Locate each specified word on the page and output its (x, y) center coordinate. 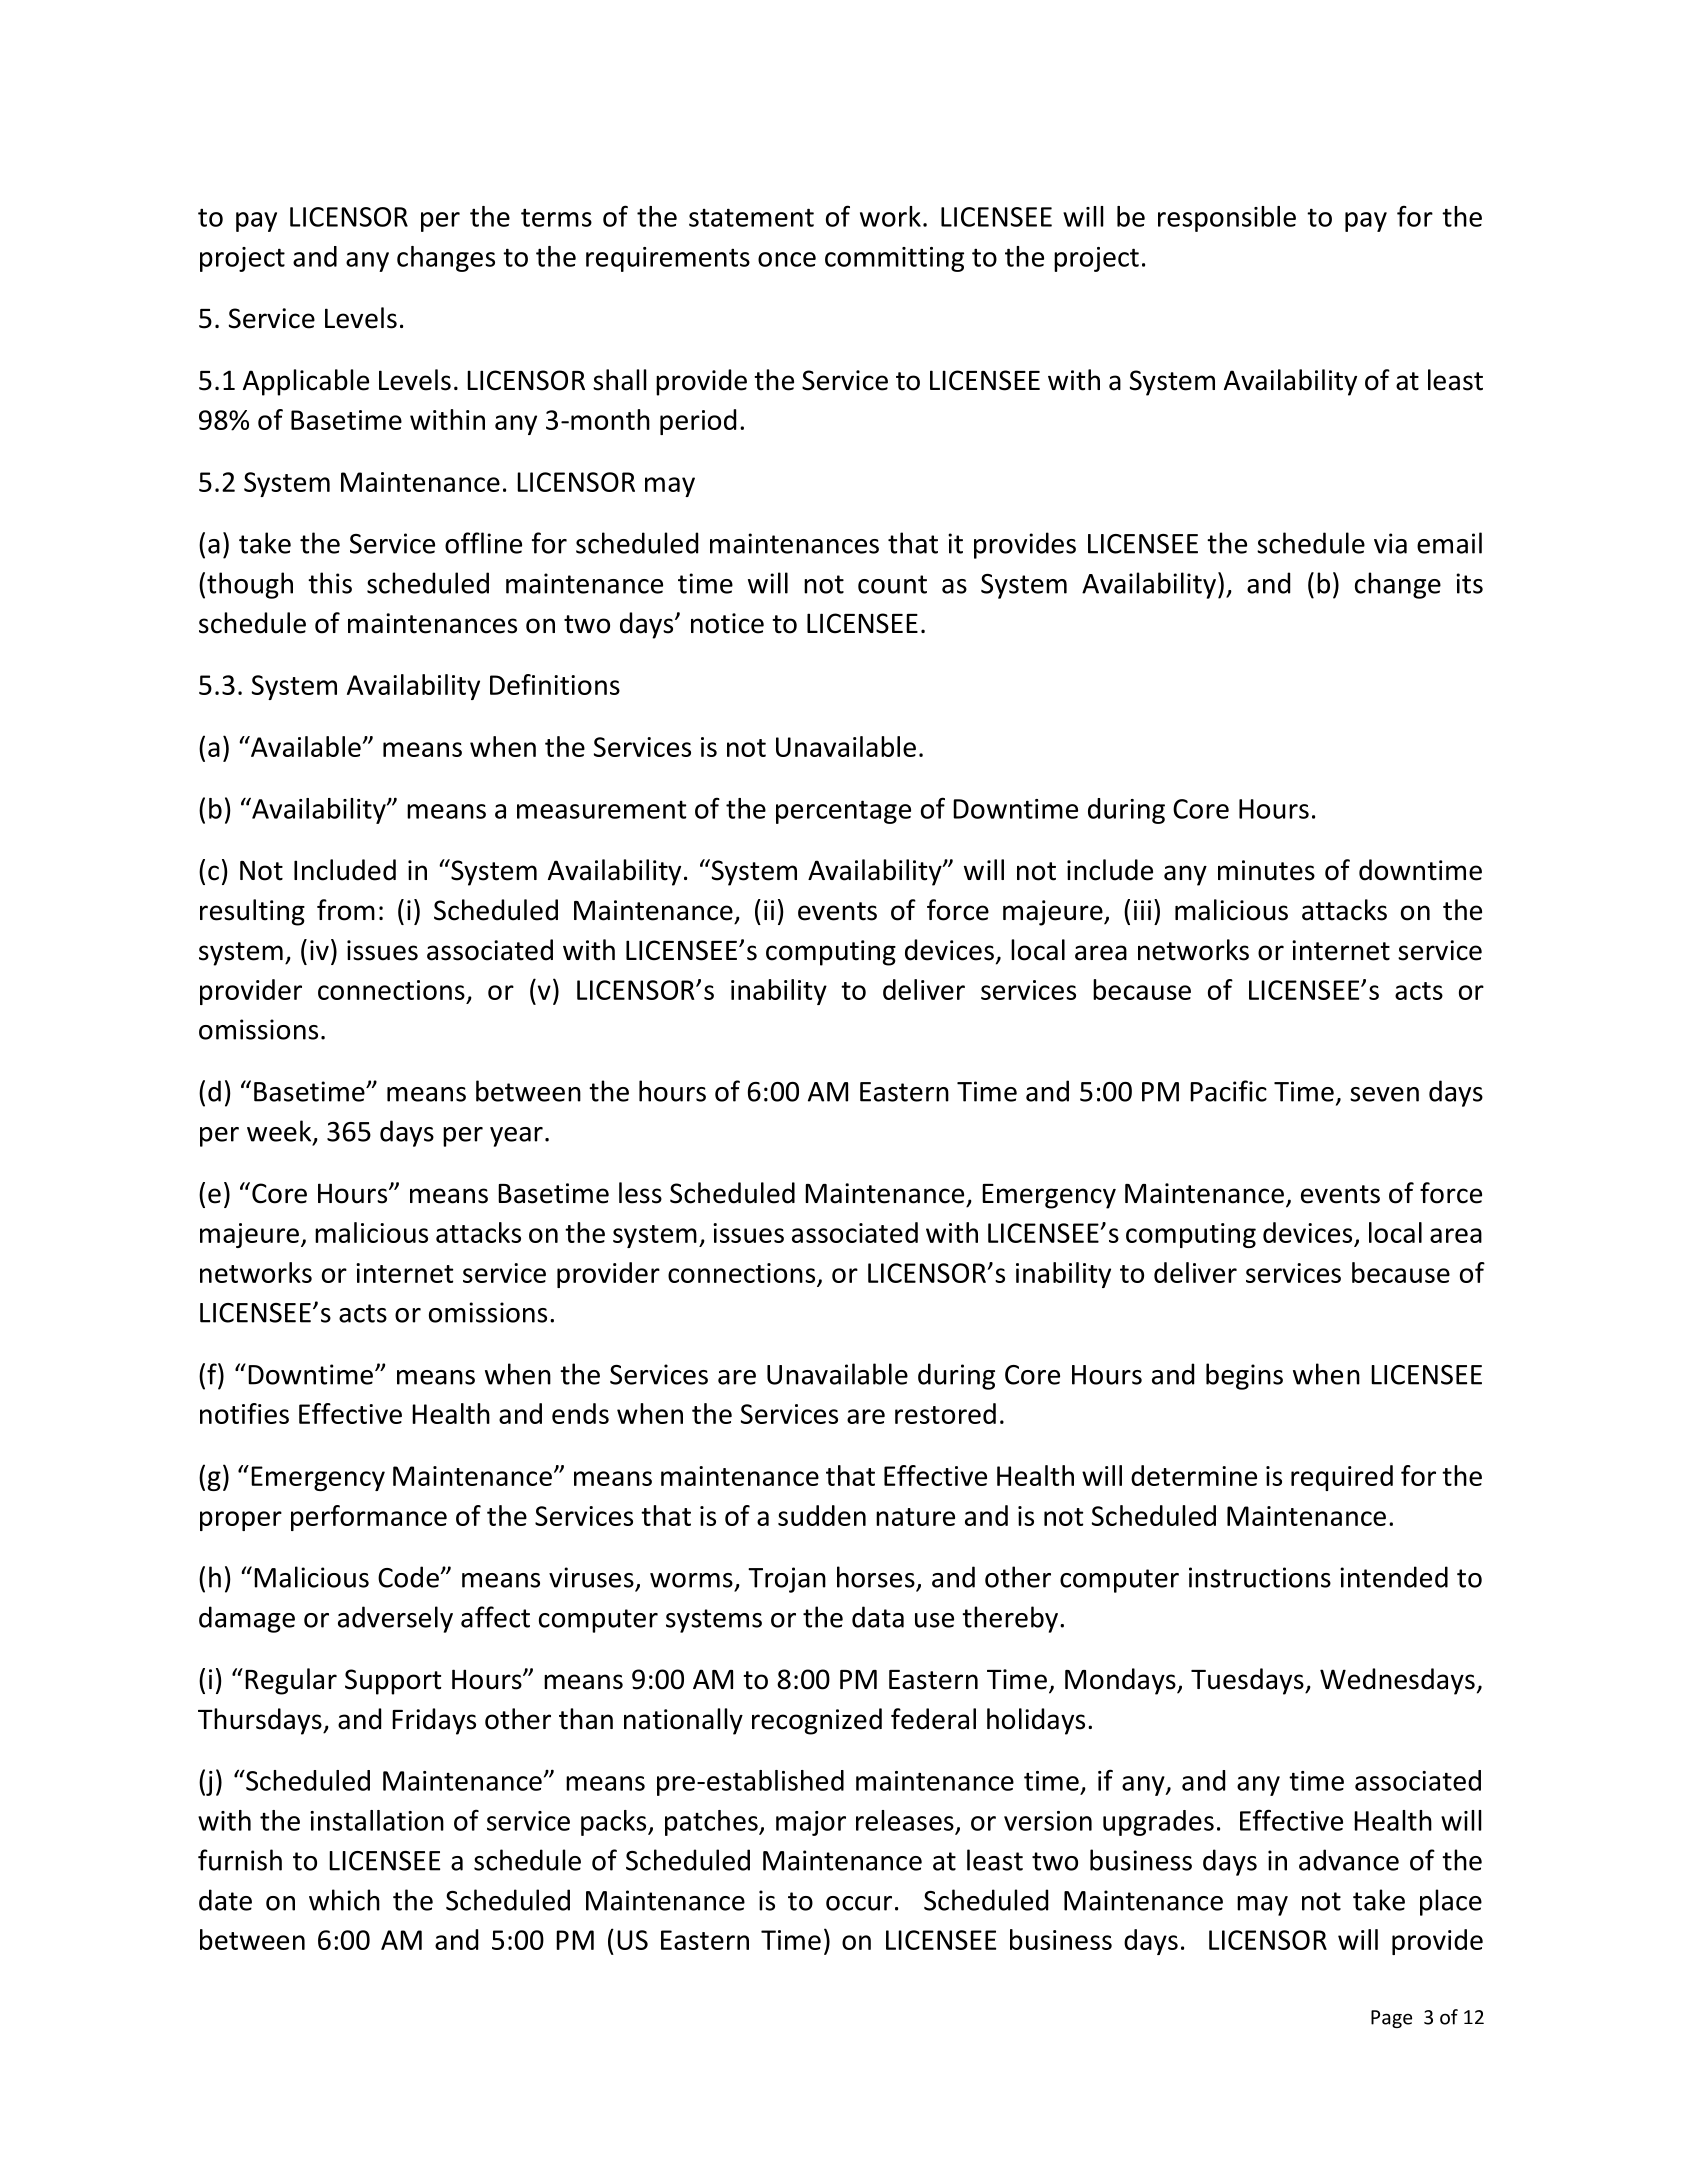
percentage (843, 812)
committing (894, 259)
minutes (1266, 870)
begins (1244, 1376)
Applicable (306, 382)
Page (1391, 2019)
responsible (1227, 219)
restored (945, 1413)
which (344, 1900)
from (346, 910)
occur (859, 1903)
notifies (244, 1413)
